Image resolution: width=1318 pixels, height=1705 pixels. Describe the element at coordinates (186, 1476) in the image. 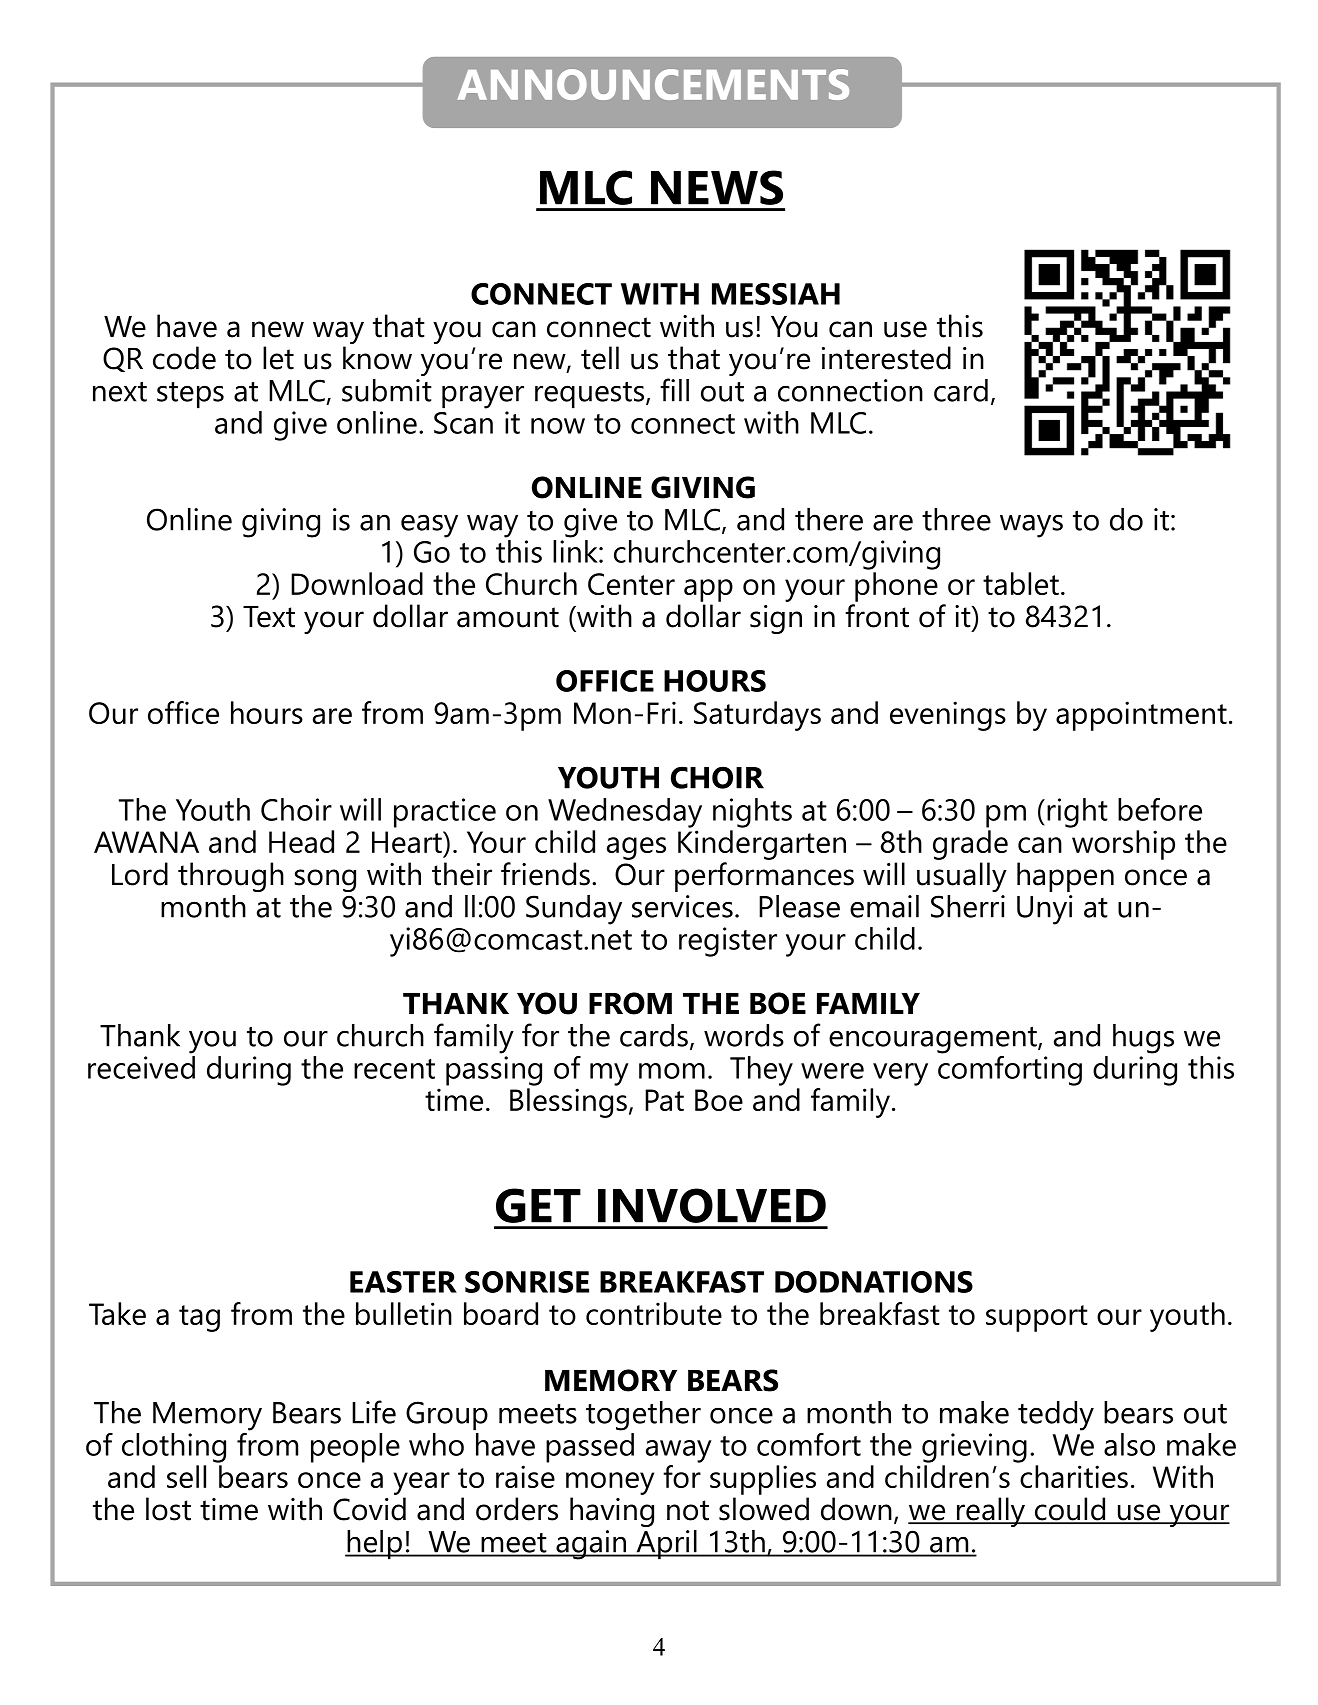

I see `sell` at that location.
